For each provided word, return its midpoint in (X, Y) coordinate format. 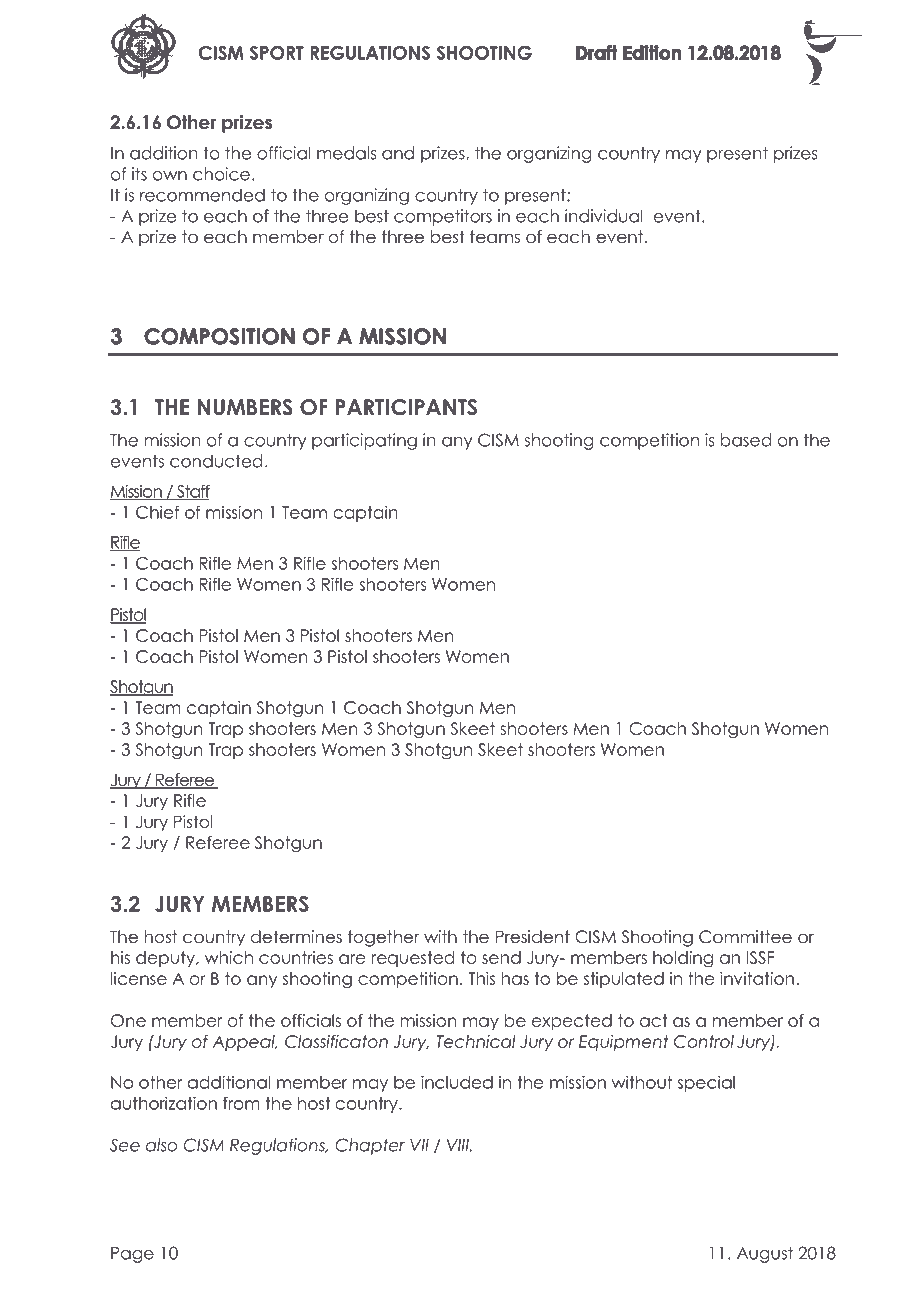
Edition (652, 53)
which (229, 957)
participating (364, 441)
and (398, 153)
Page (132, 1255)
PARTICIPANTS (406, 407)
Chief (157, 512)
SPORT (277, 53)
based (746, 440)
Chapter (370, 1146)
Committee (745, 937)
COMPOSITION (219, 336)
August (765, 1254)
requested (413, 959)
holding (683, 959)
